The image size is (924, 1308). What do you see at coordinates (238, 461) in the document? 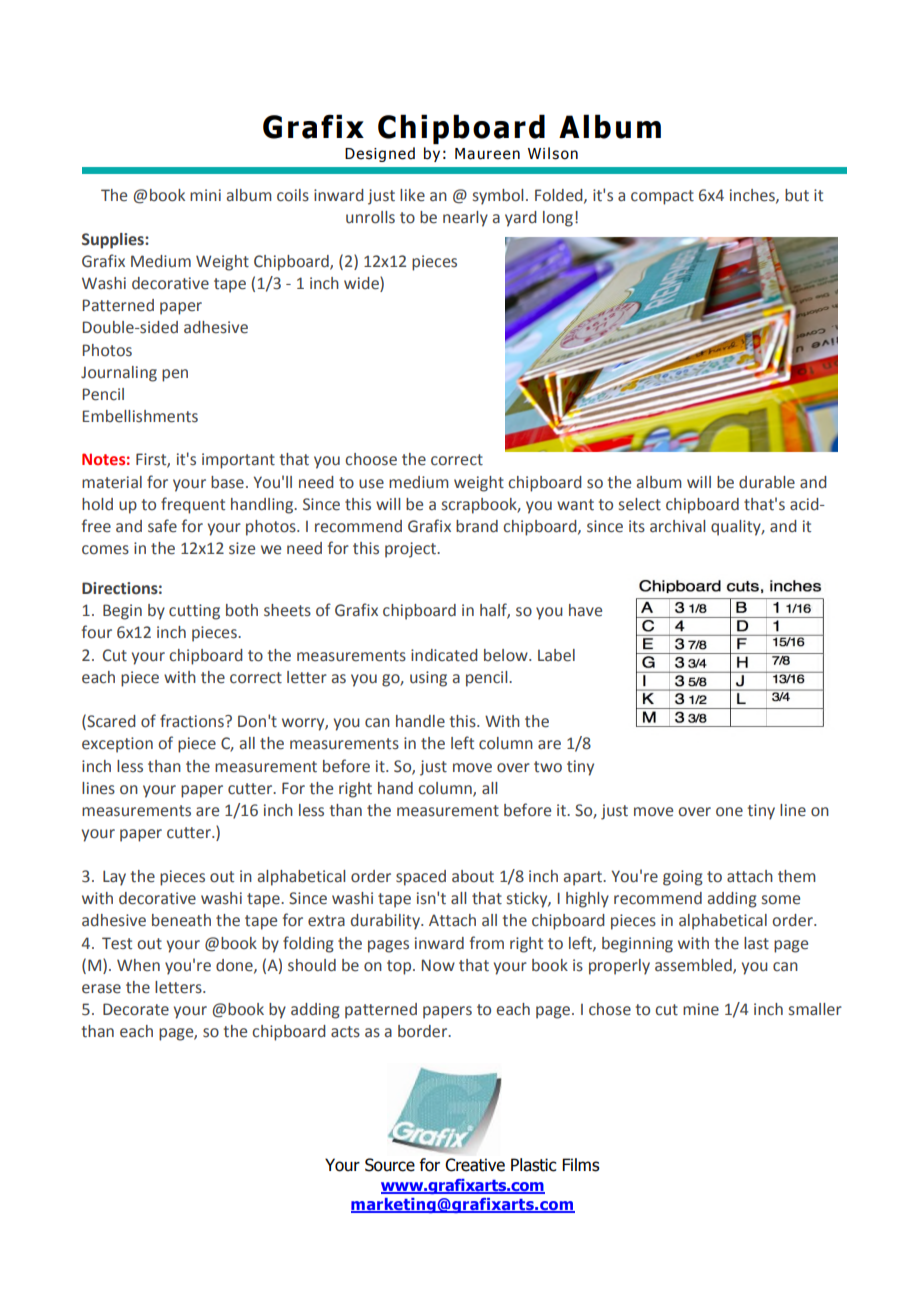
I see `important` at bounding box center [238, 461].
